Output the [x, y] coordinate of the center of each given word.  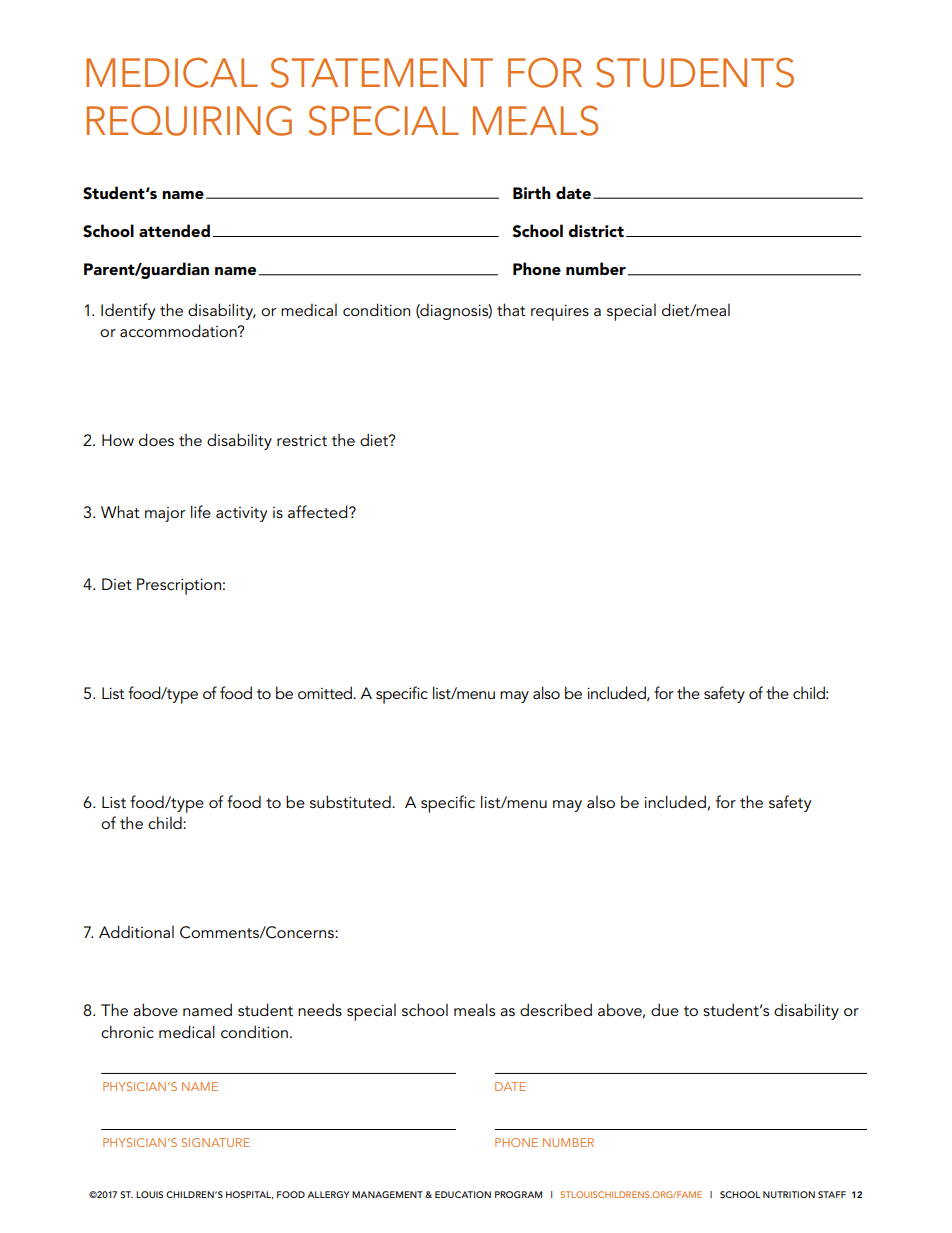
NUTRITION [789, 1194]
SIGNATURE [215, 1142]
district [596, 230]
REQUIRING [189, 120]
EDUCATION [463, 1194]
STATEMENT [381, 72]
